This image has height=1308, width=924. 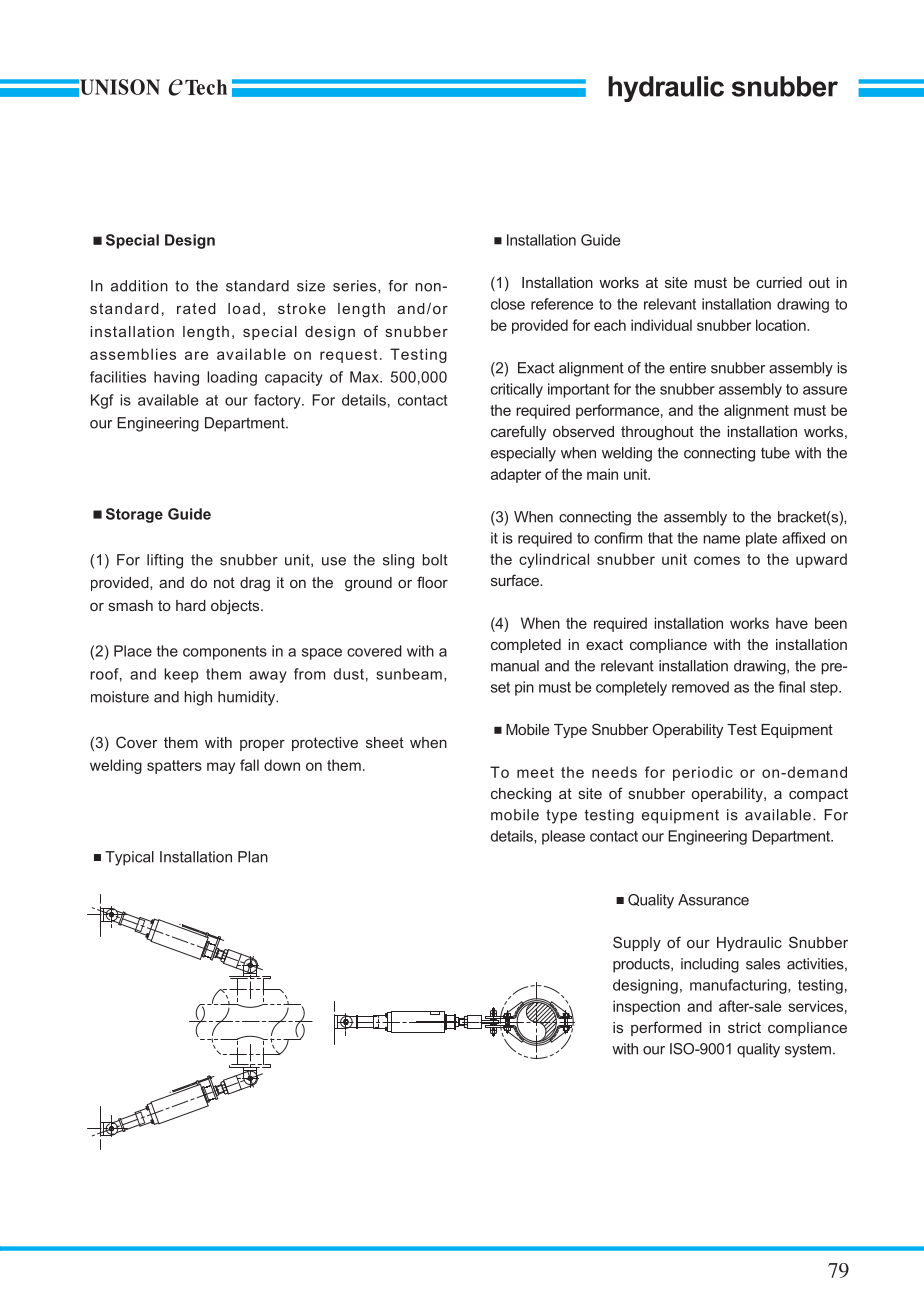 I want to click on strict, so click(x=744, y=1027).
